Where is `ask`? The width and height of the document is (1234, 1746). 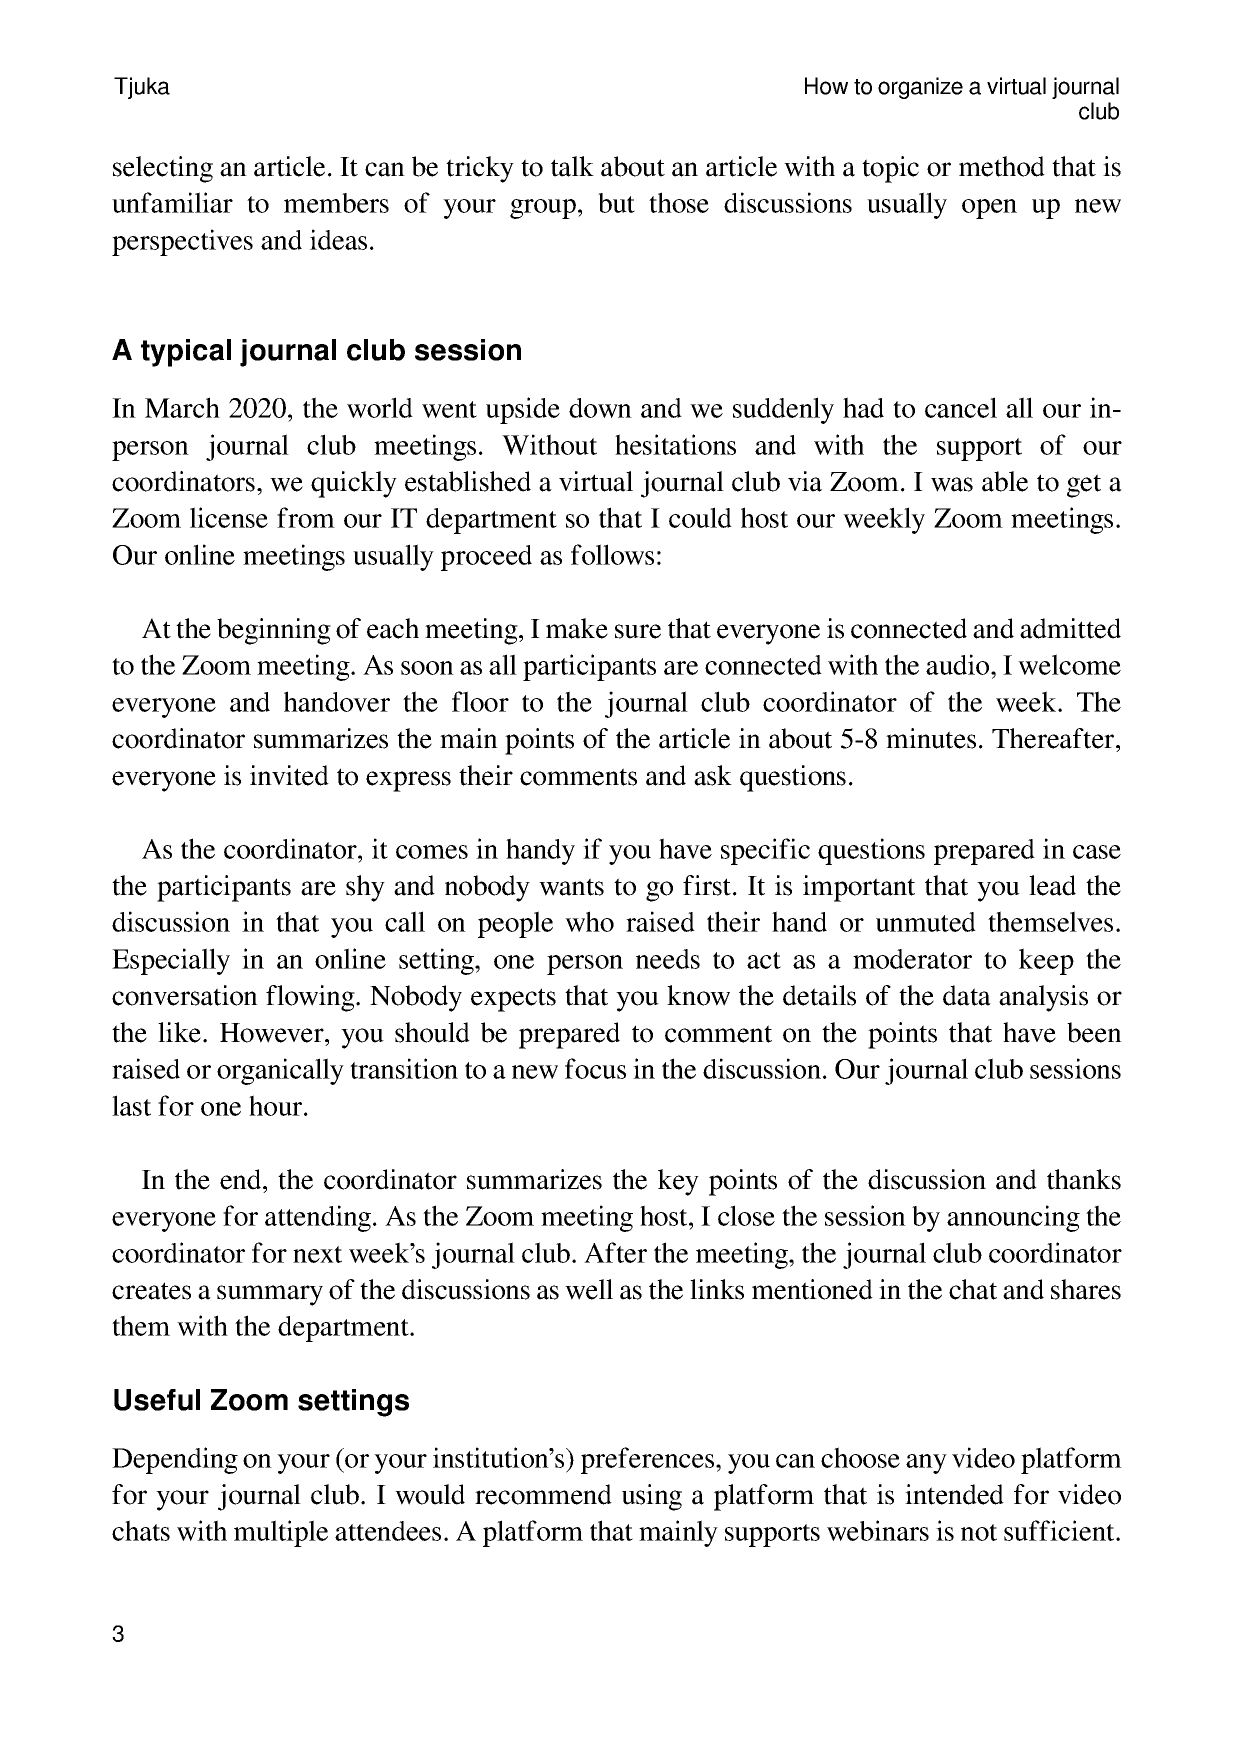 ask is located at coordinates (713, 775).
